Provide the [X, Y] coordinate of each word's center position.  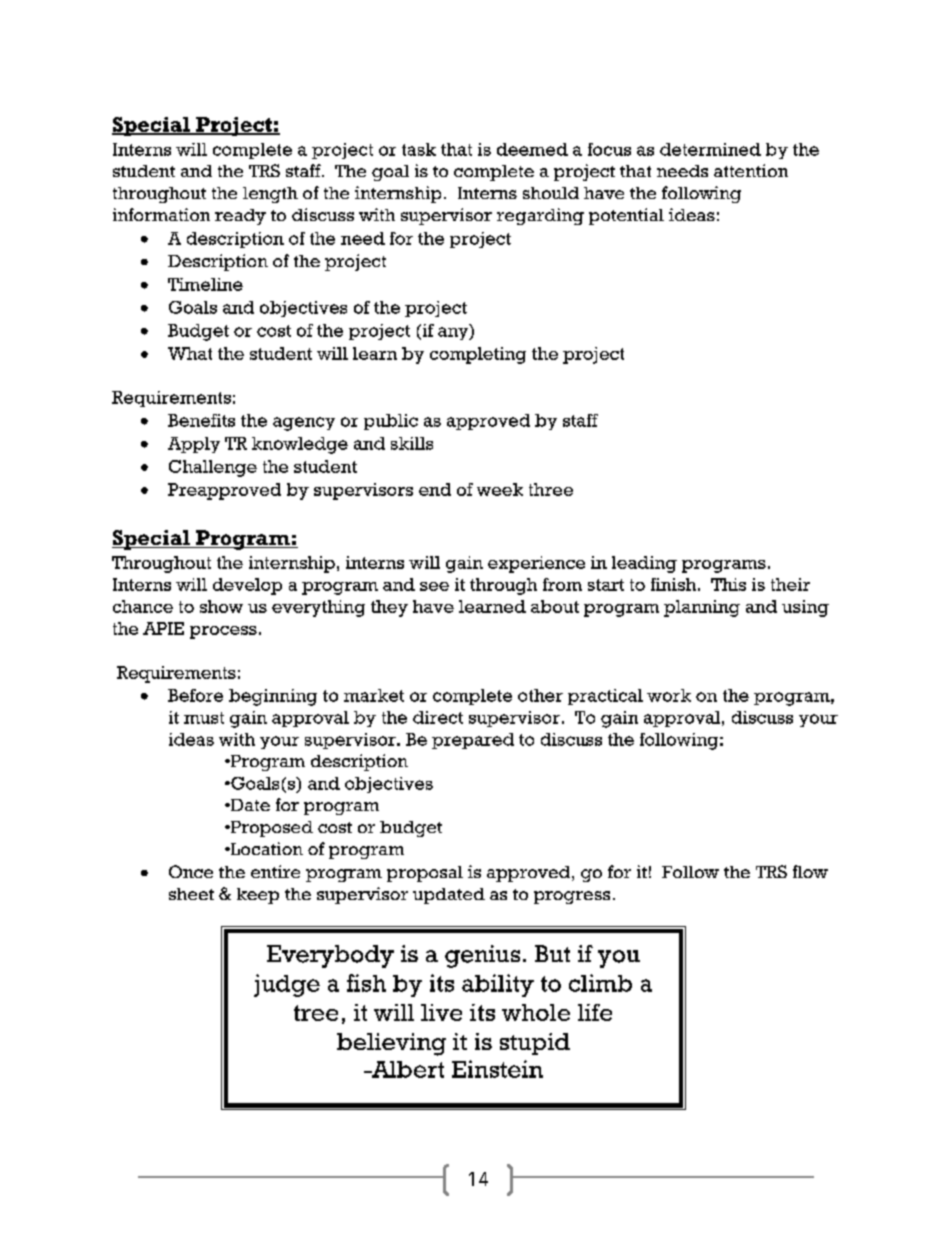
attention [751, 170]
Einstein [497, 1069]
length [270, 195]
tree [316, 1013]
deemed [532, 149]
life [595, 1012]
